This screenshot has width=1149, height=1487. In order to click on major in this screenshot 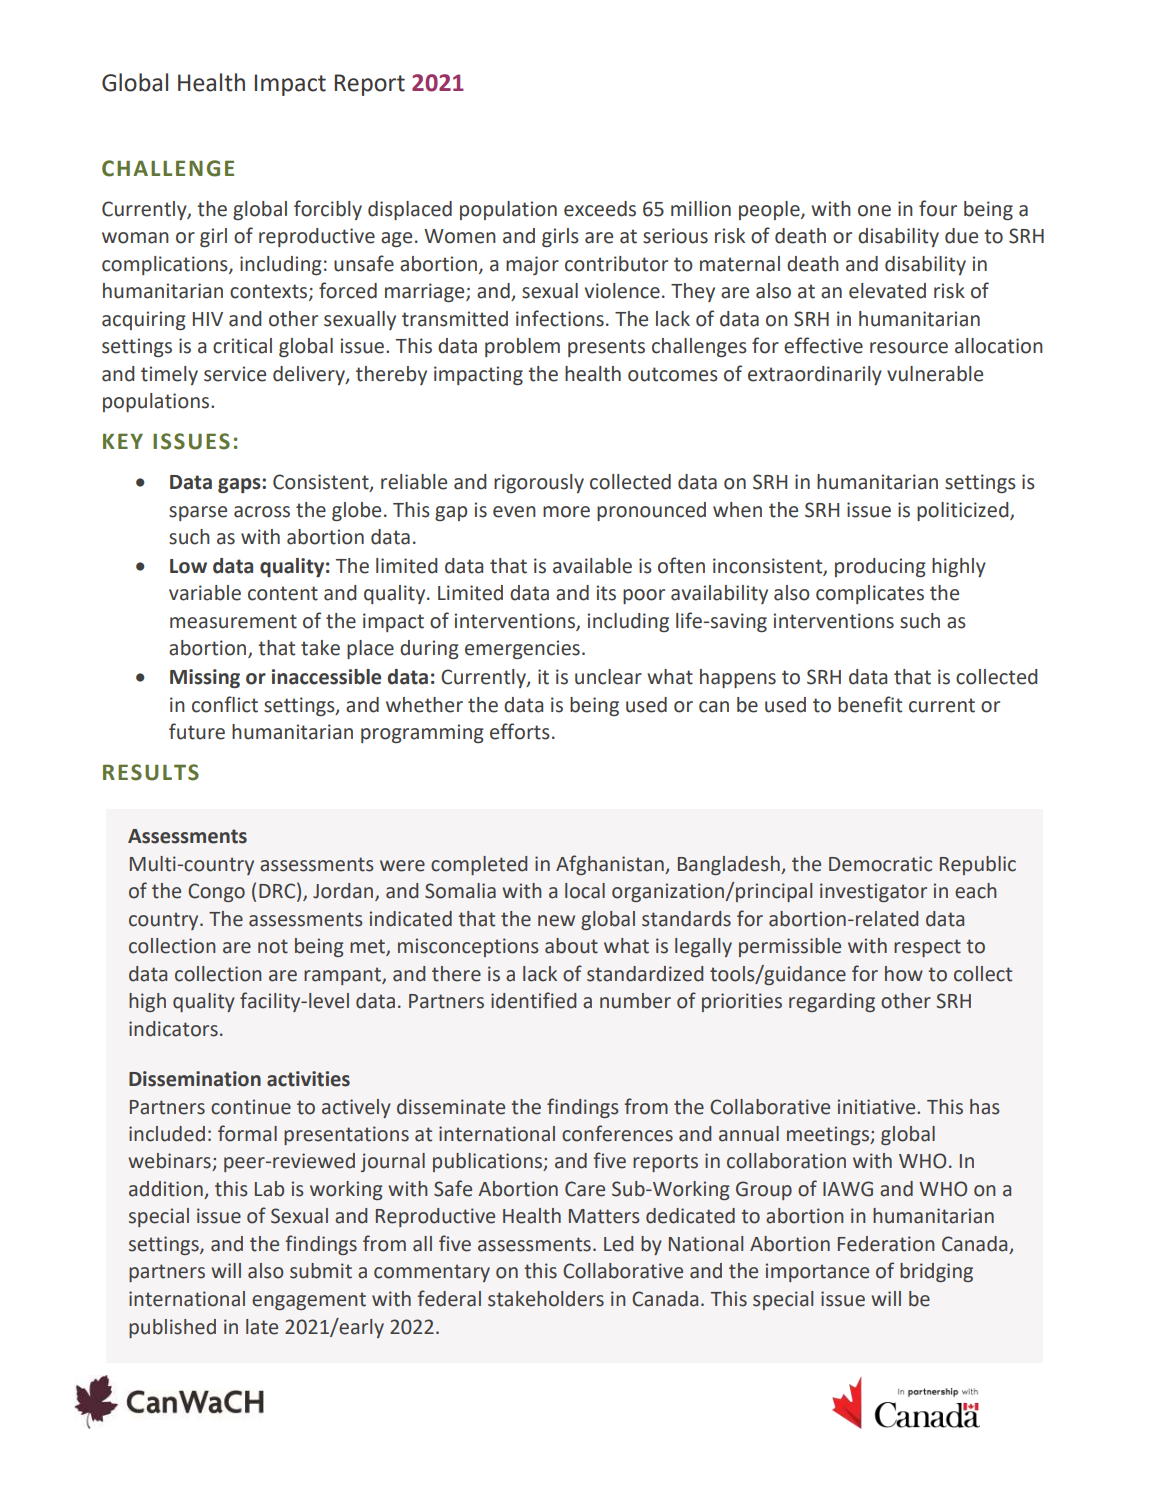, I will do `click(532, 265)`.
